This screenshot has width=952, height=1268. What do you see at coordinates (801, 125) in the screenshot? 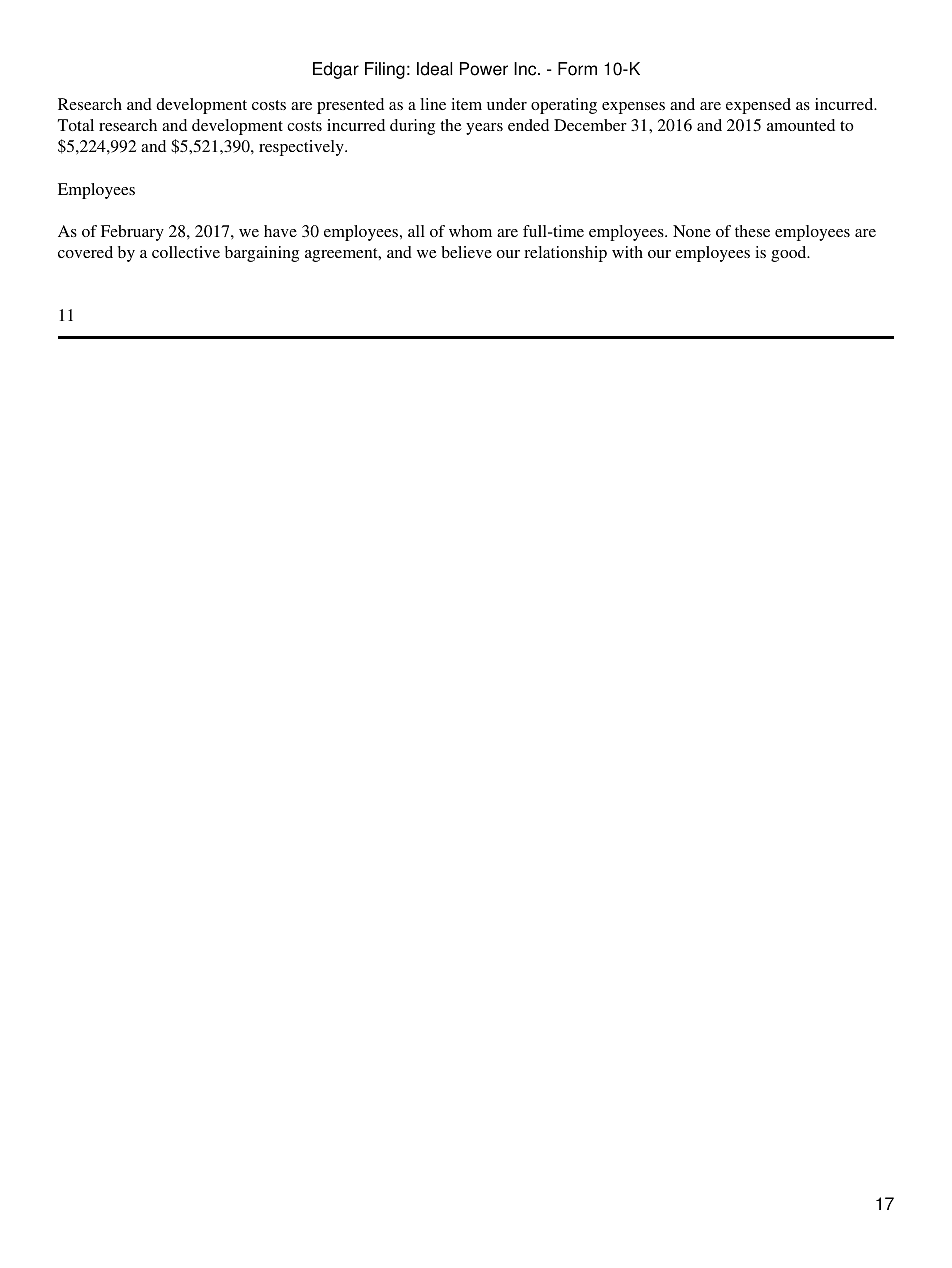
I see `amounted` at bounding box center [801, 125].
